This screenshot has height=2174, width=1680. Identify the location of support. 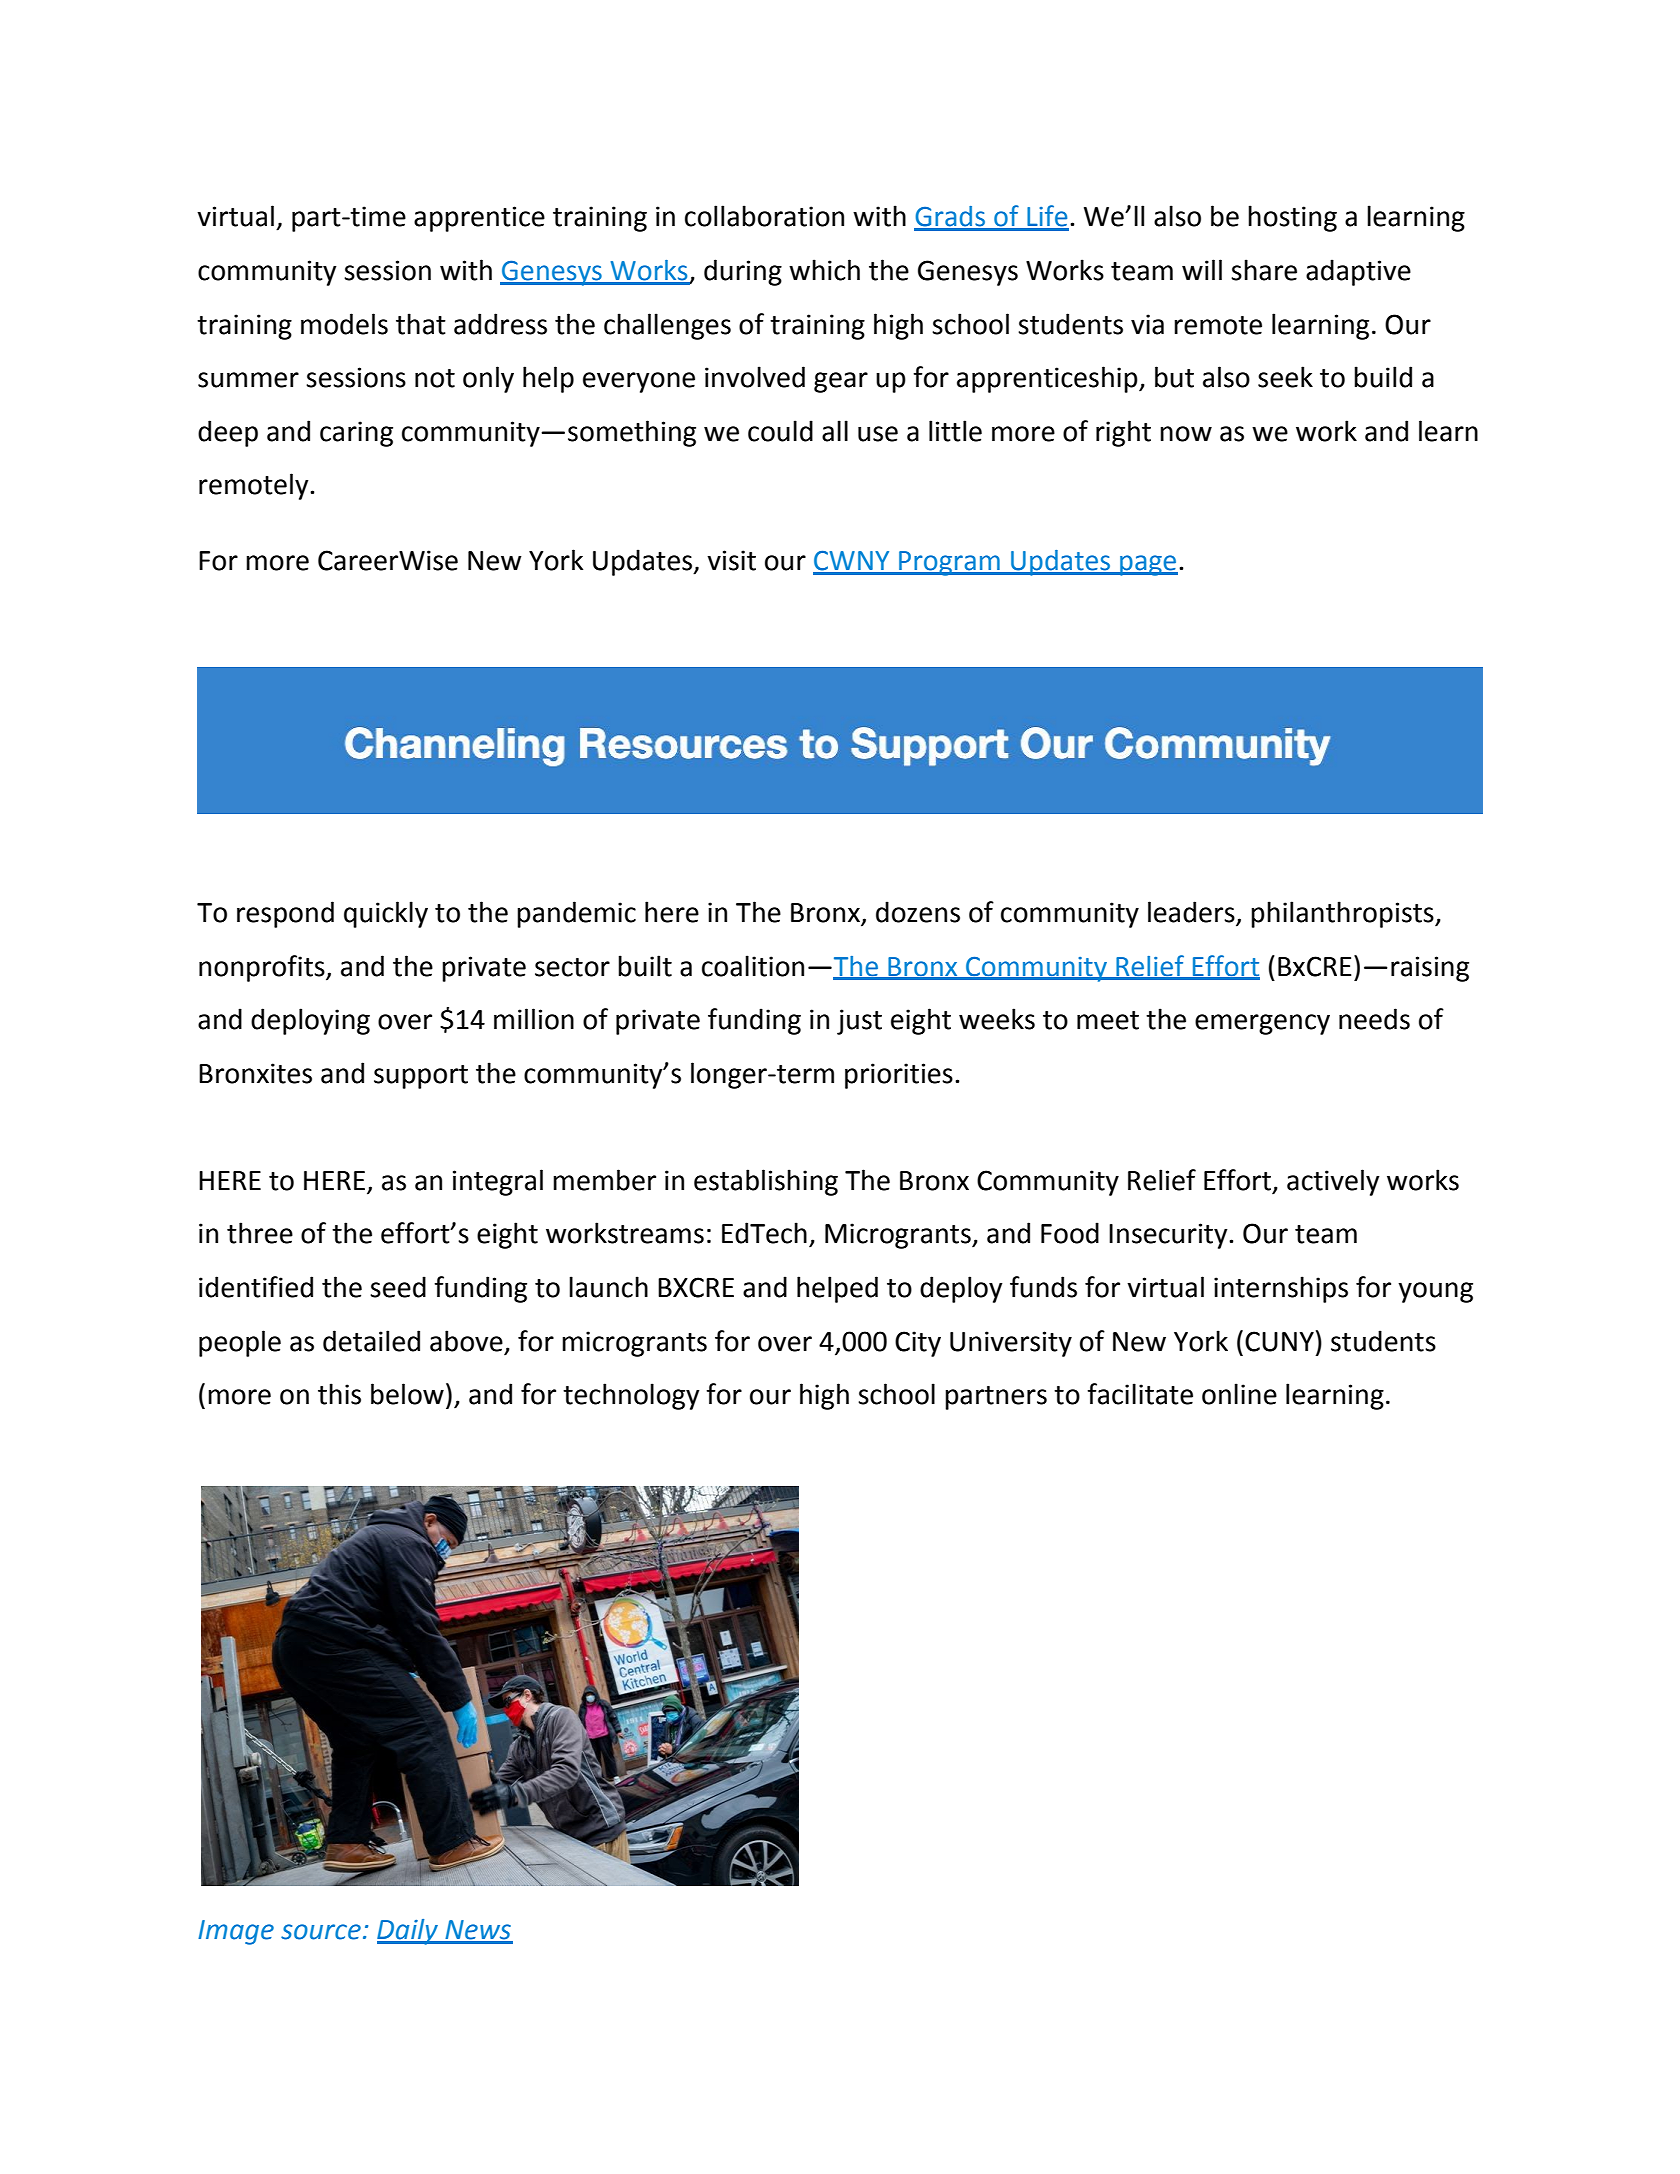
(421, 1077).
